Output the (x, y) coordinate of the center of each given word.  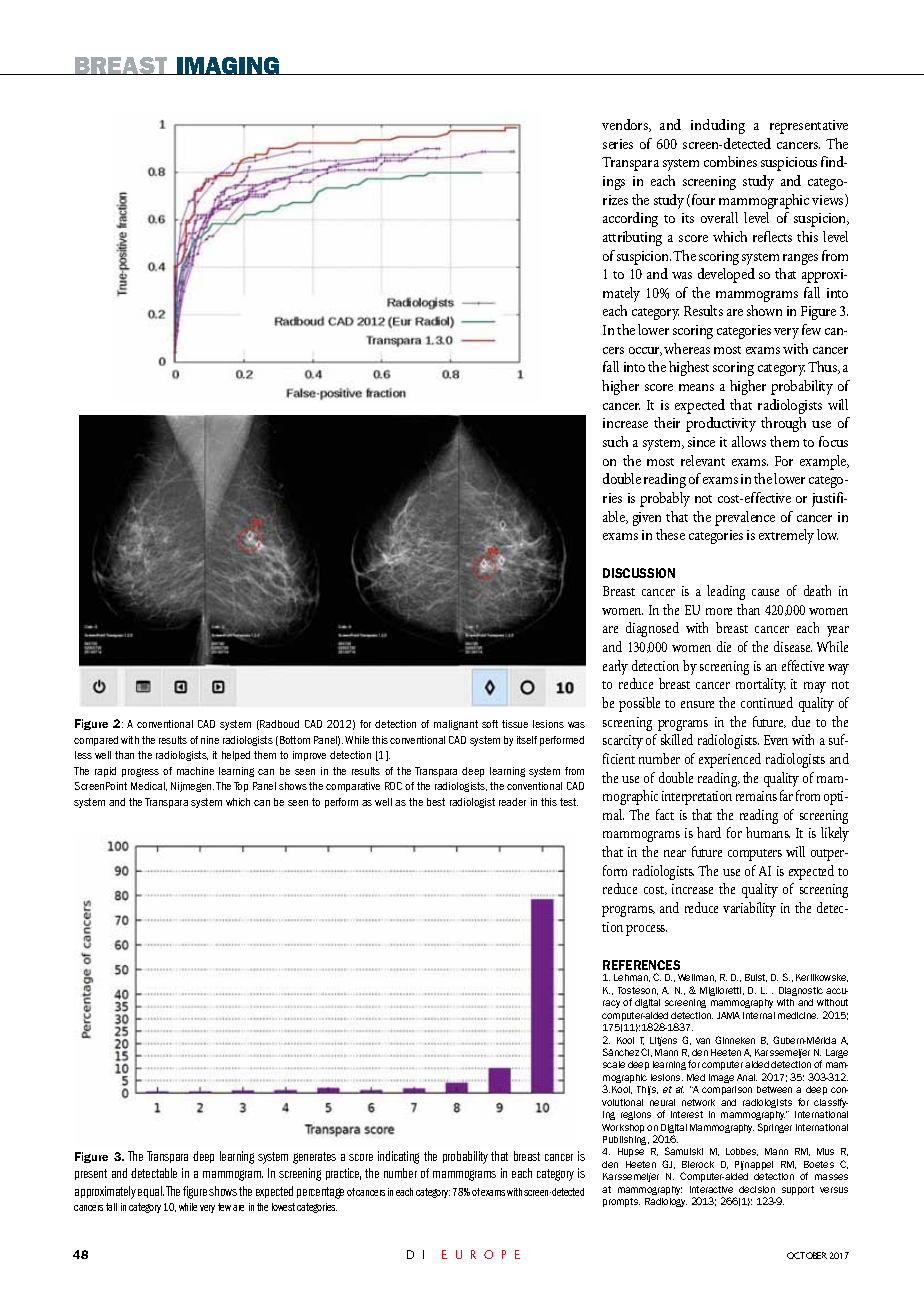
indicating (398, 1157)
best (436, 802)
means (696, 387)
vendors (626, 125)
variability (749, 909)
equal (151, 1192)
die (724, 646)
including (718, 126)
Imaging (228, 66)
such (615, 441)
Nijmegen (192, 787)
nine (210, 740)
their (667, 422)
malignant (456, 725)
